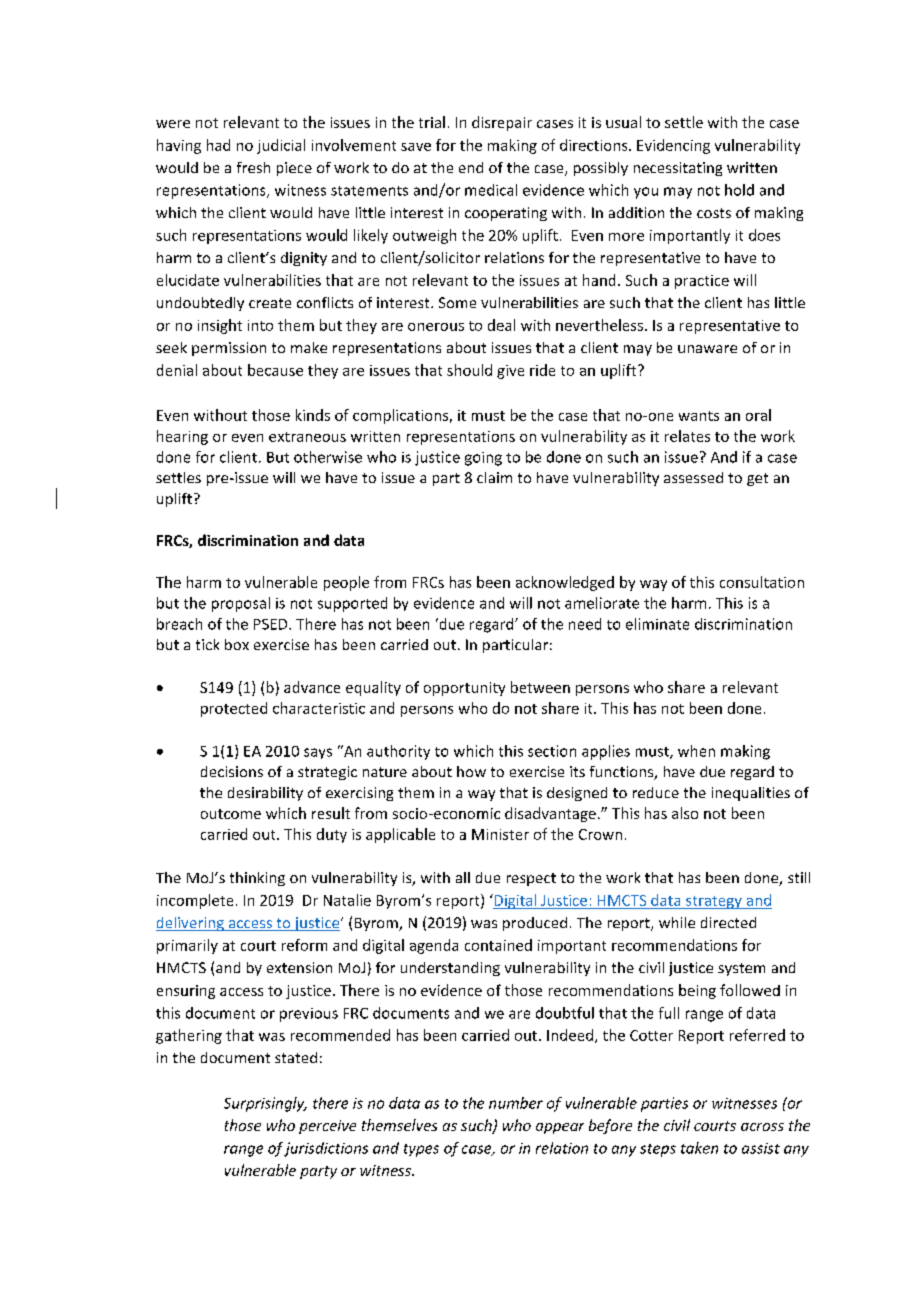 This screenshot has width=924, height=1308. What do you see at coordinates (751, 794) in the screenshot?
I see `inequalities` at bounding box center [751, 794].
